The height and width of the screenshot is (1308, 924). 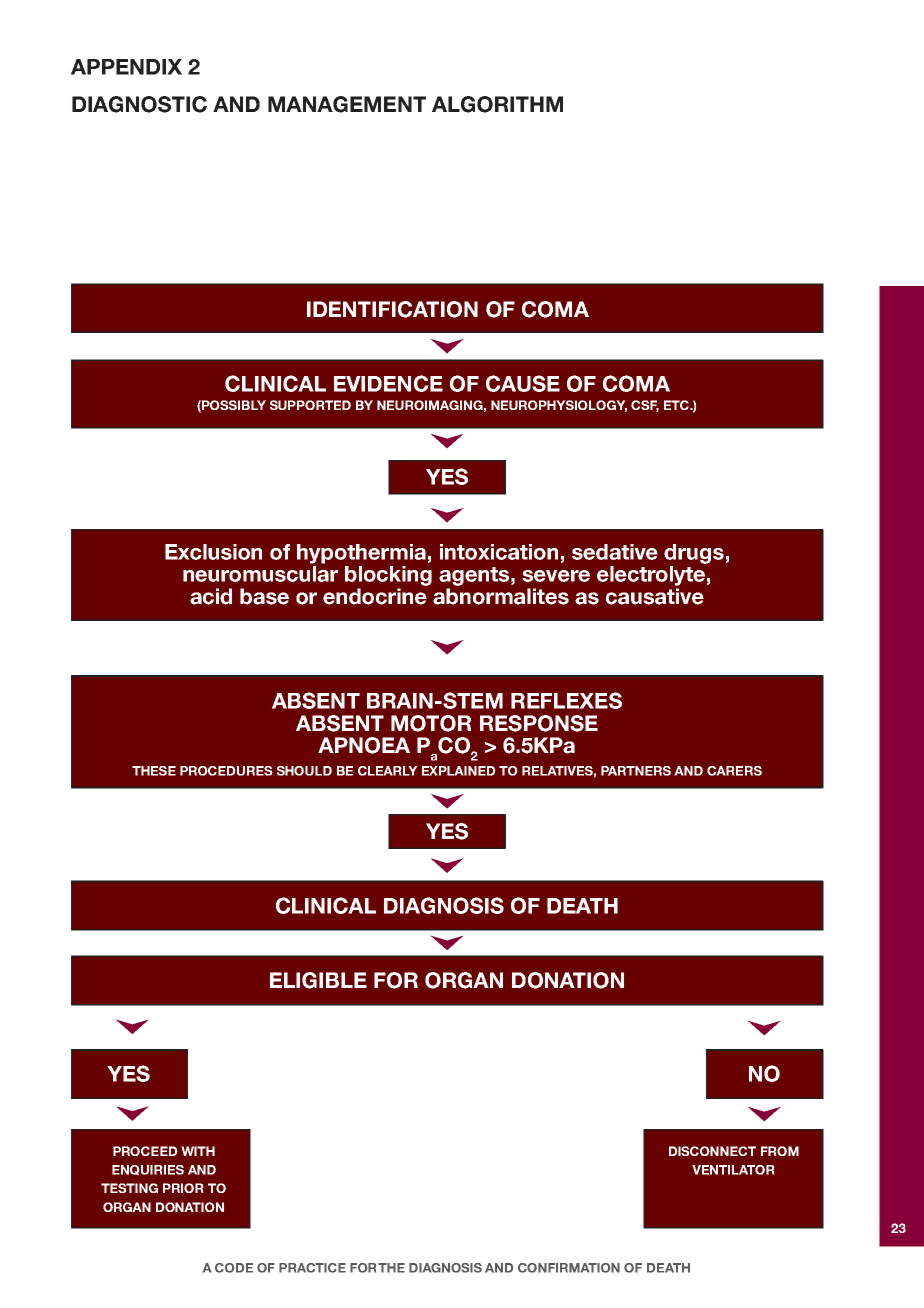 I want to click on Exclusion, so click(x=213, y=552).
